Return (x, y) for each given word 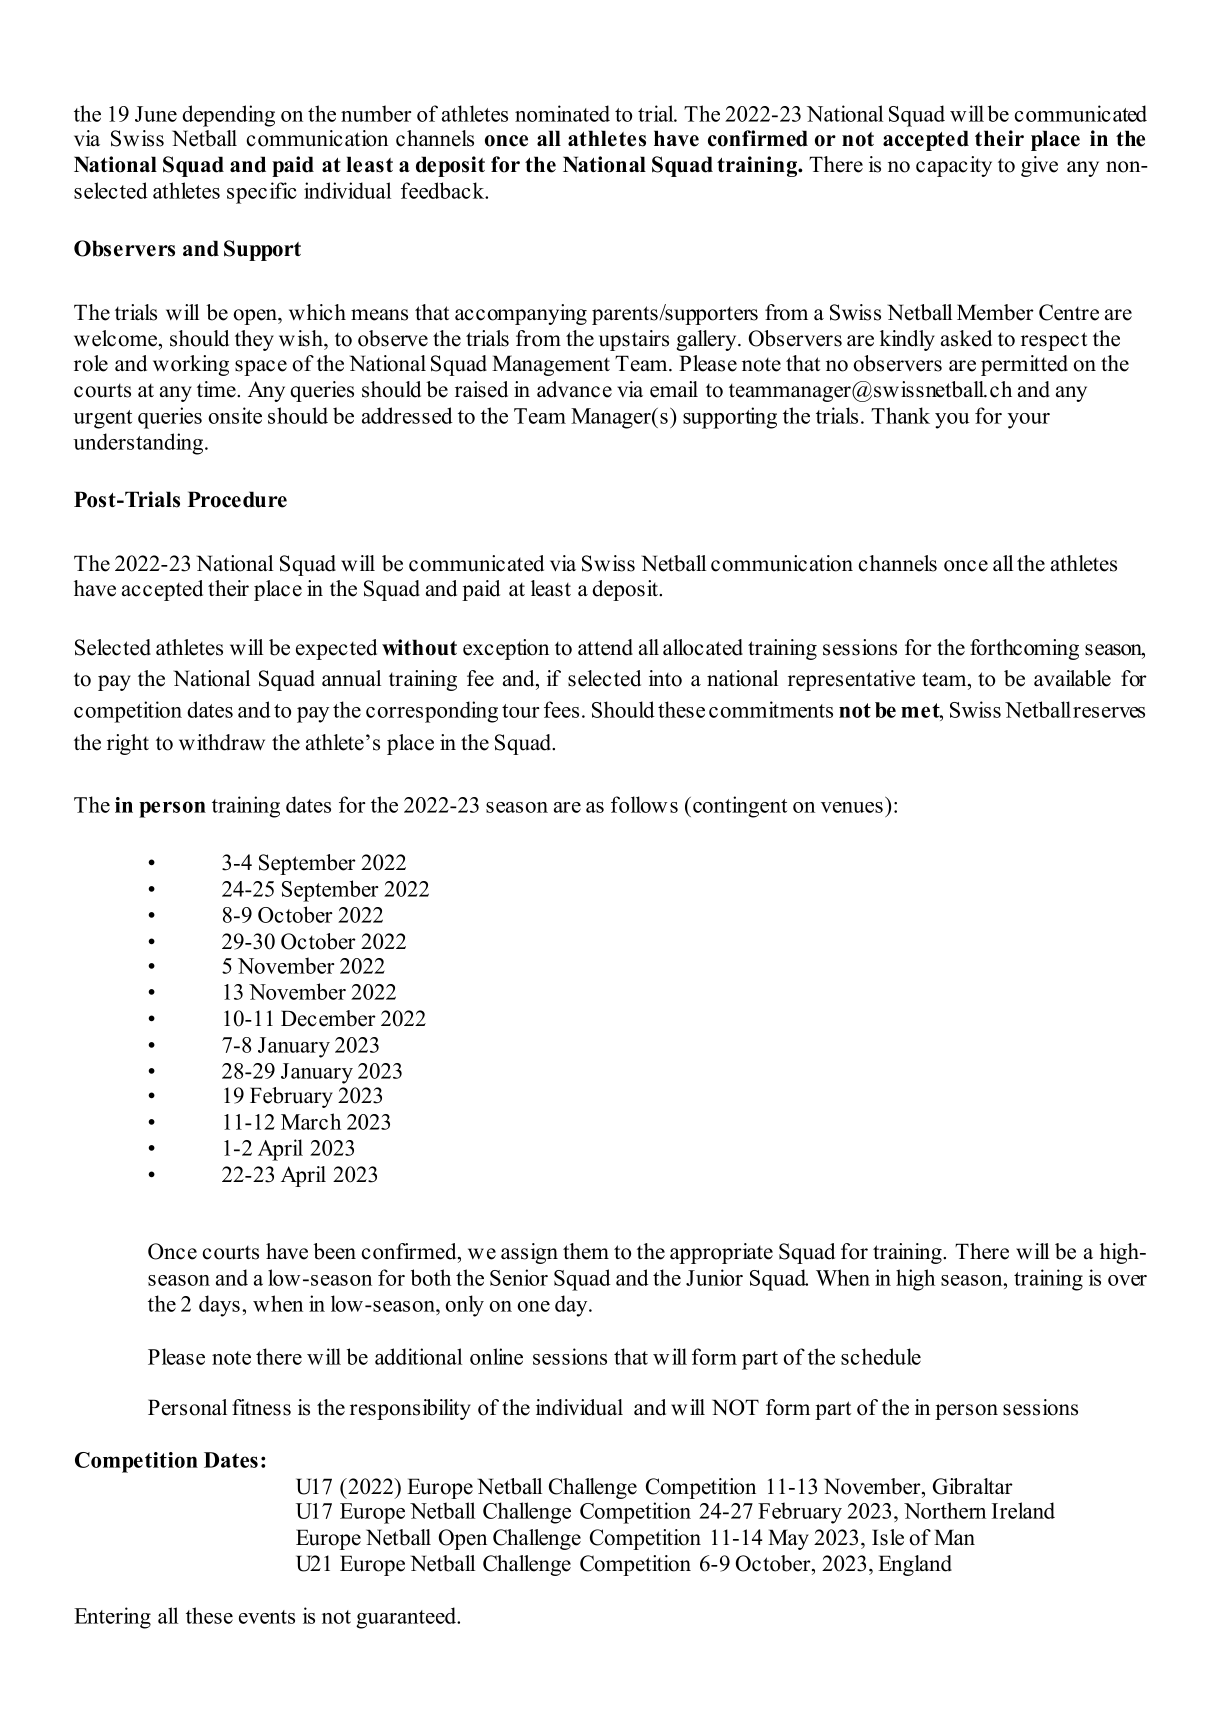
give (1039, 166)
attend (605, 647)
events (267, 1617)
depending (228, 116)
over (1127, 1280)
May (788, 1539)
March (311, 1121)
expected (336, 649)
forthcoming (1024, 649)
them (586, 1251)
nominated (562, 113)
